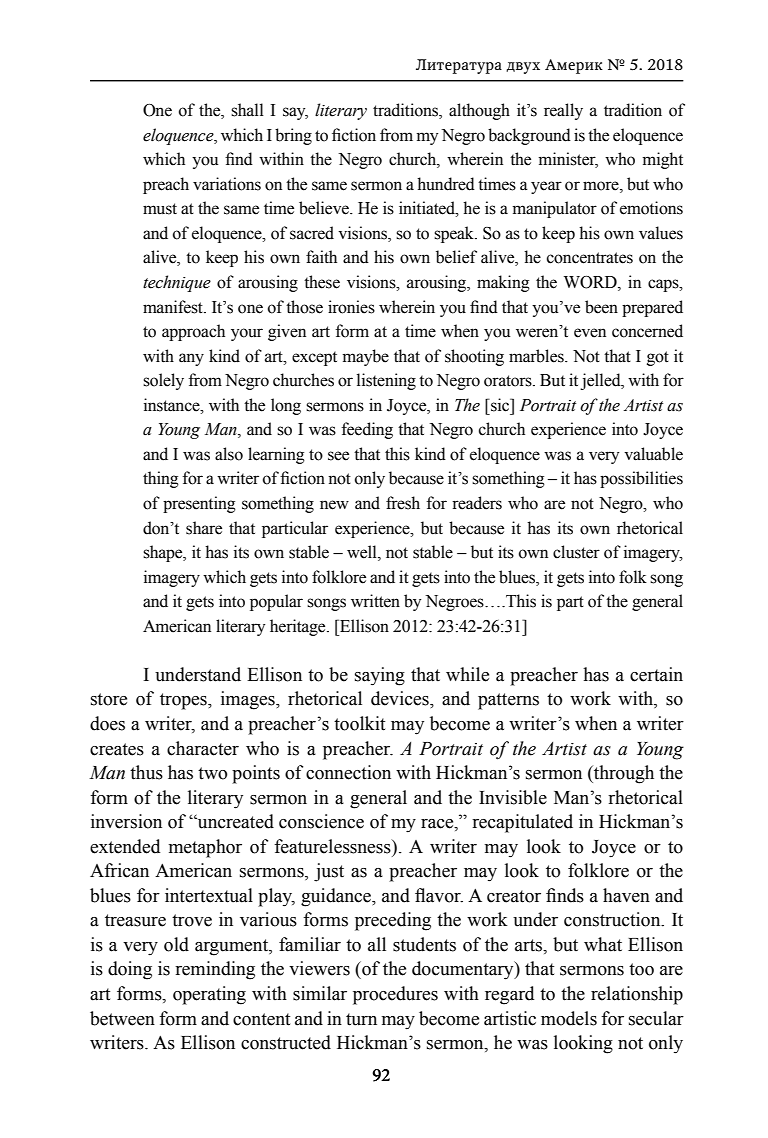 This document has width=768, height=1138. What do you see at coordinates (184, 701) in the document?
I see `tropes` at bounding box center [184, 701].
